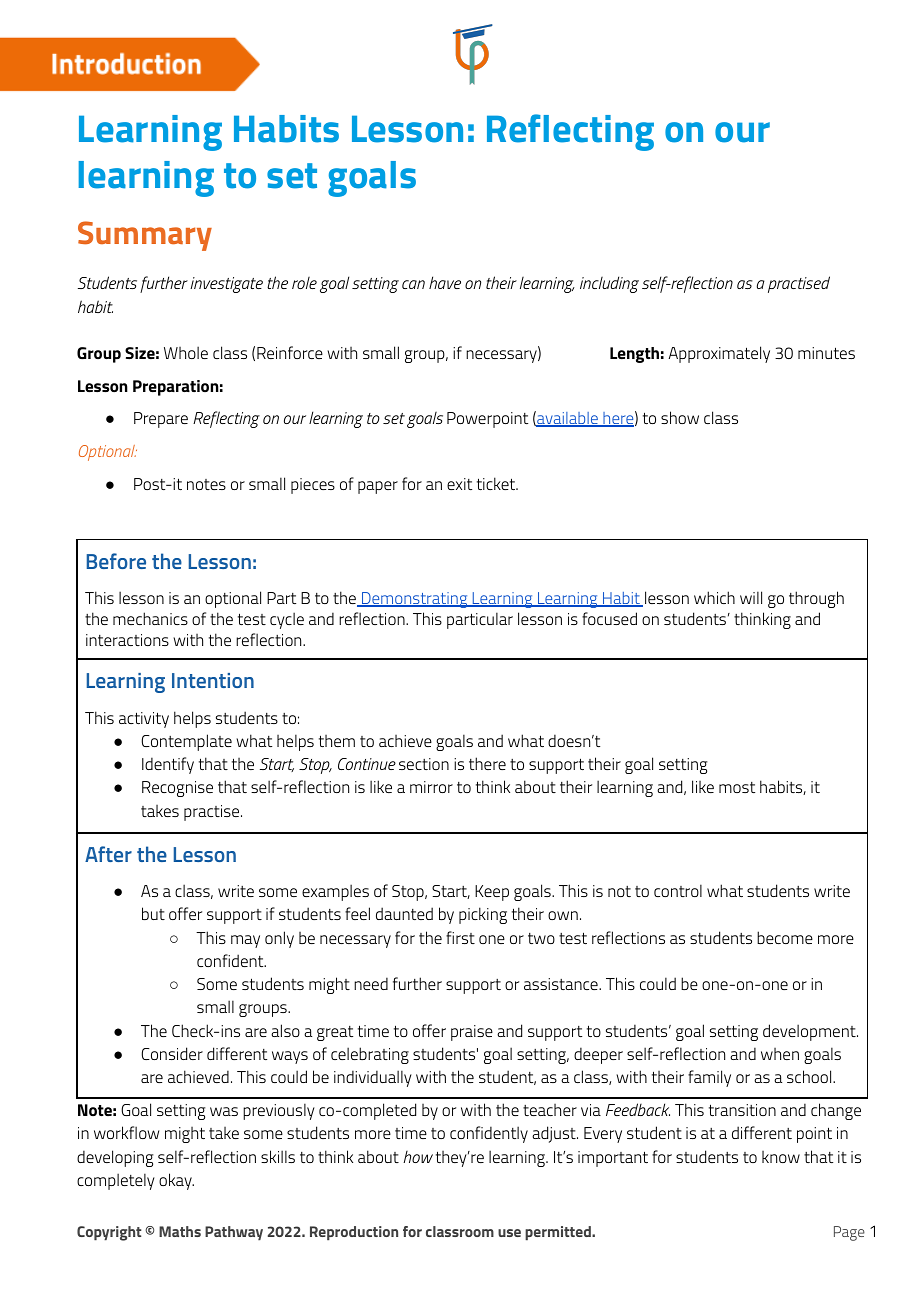 Image resolution: width=924 pixels, height=1307 pixels. What do you see at coordinates (176, 1181) in the screenshot?
I see `okay` at bounding box center [176, 1181].
